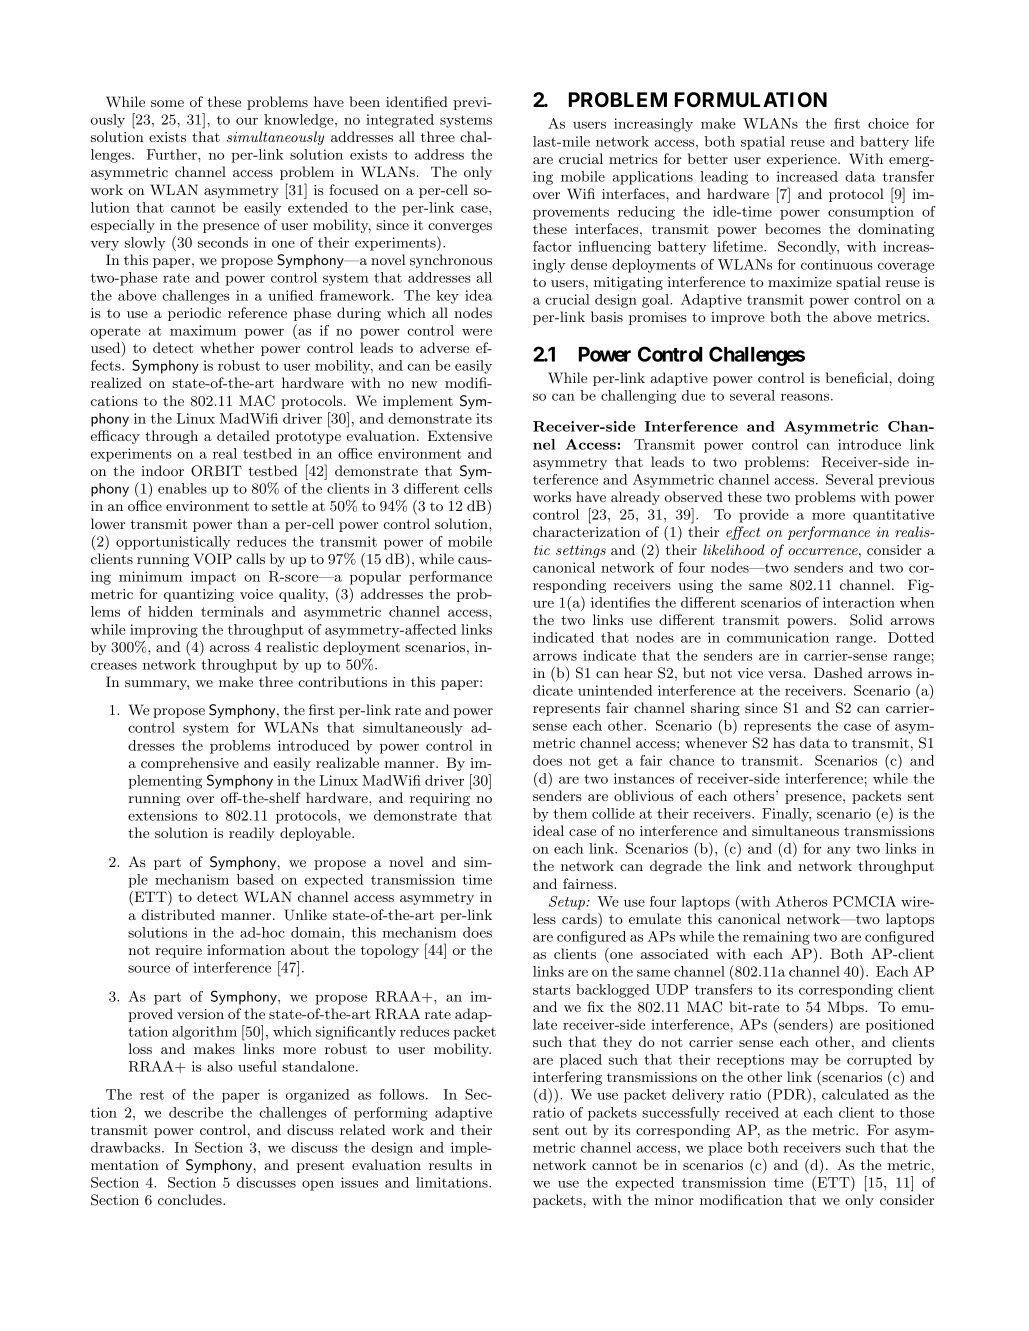  Describe the element at coordinates (191, 1199) in the image. I see `concludes` at that location.
